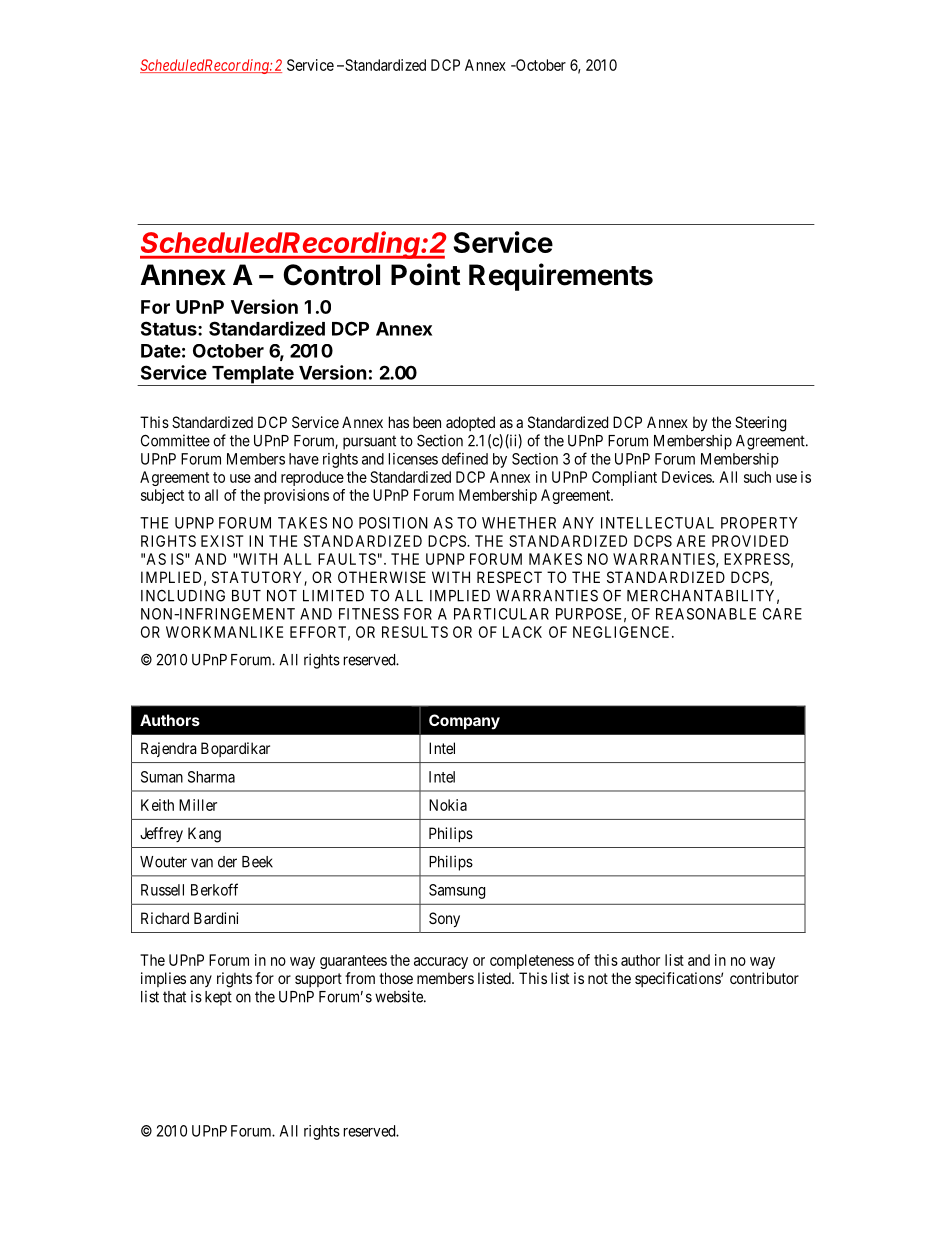  I want to click on contributor, so click(764, 978).
